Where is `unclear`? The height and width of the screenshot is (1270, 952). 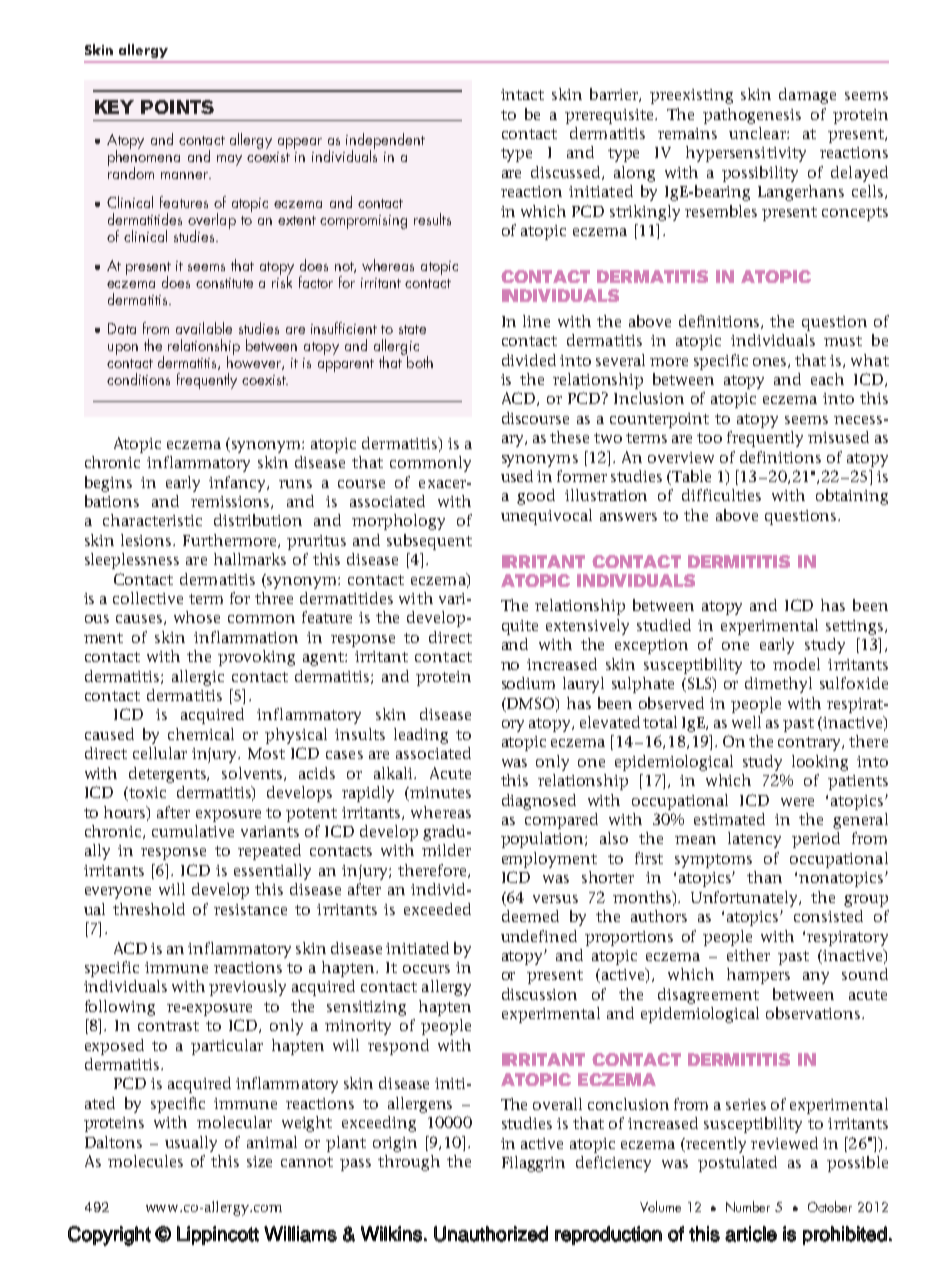
unclear is located at coordinates (758, 133).
